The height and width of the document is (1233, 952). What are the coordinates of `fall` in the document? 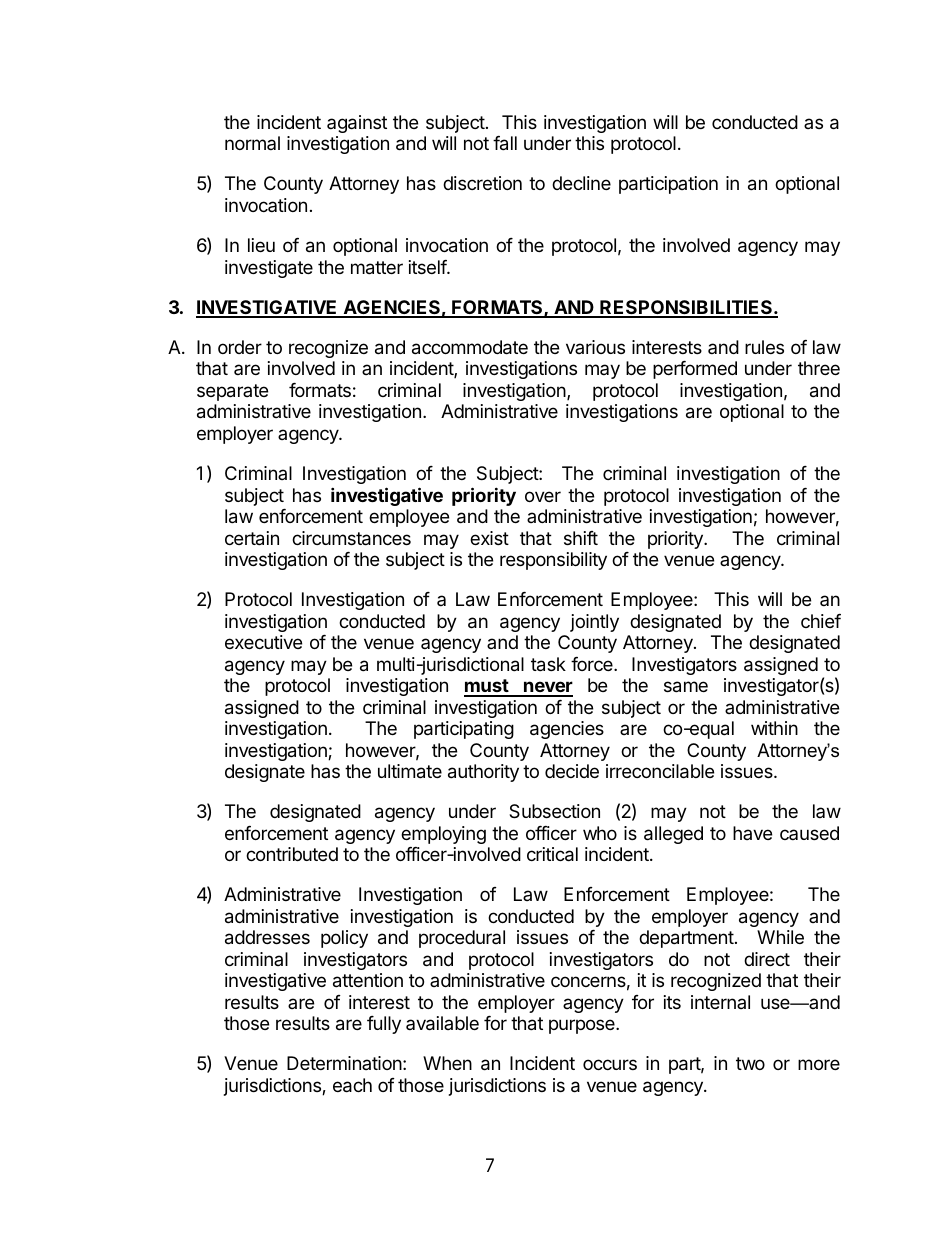 It's located at (505, 143).
